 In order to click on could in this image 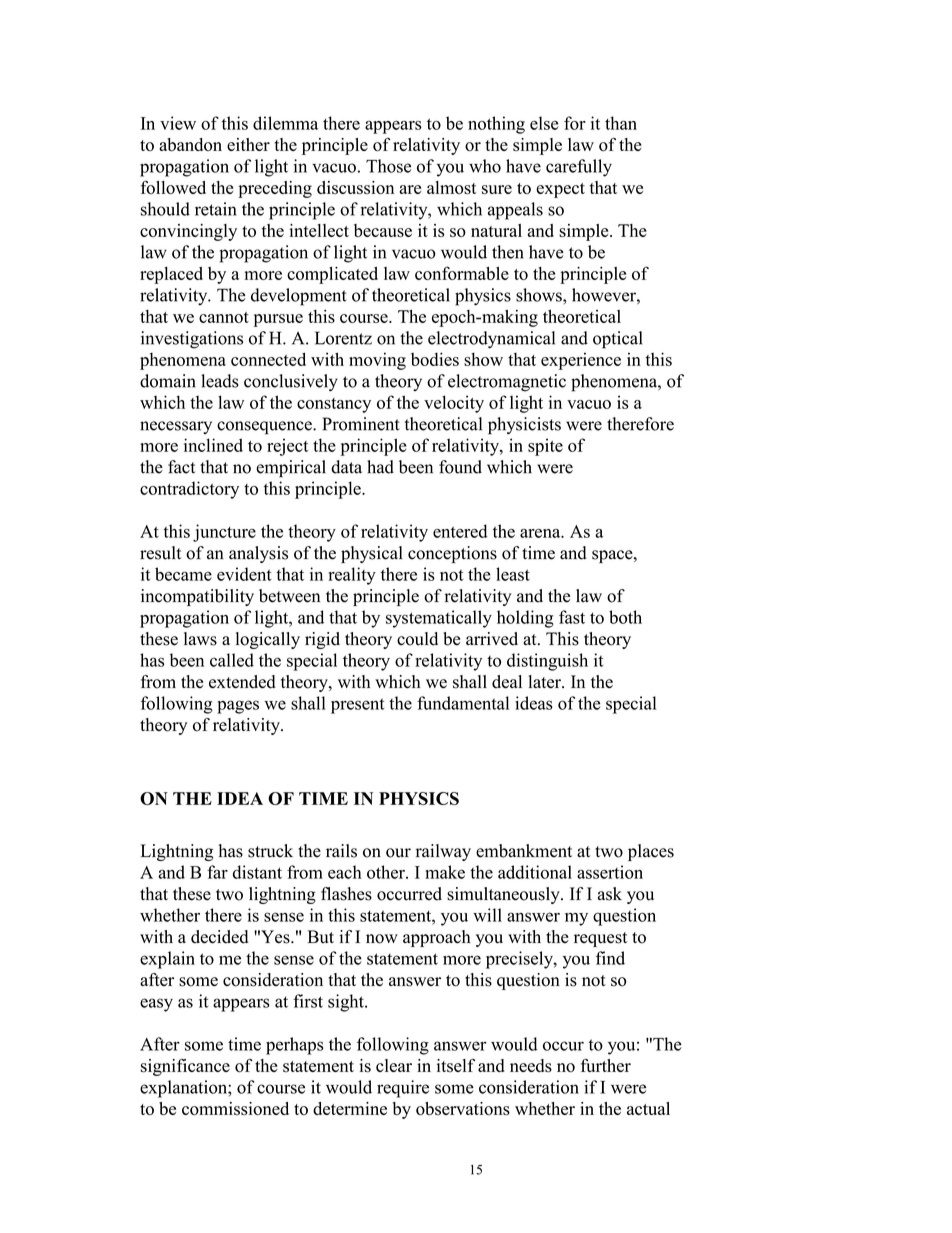, I will do `click(417, 639)`.
